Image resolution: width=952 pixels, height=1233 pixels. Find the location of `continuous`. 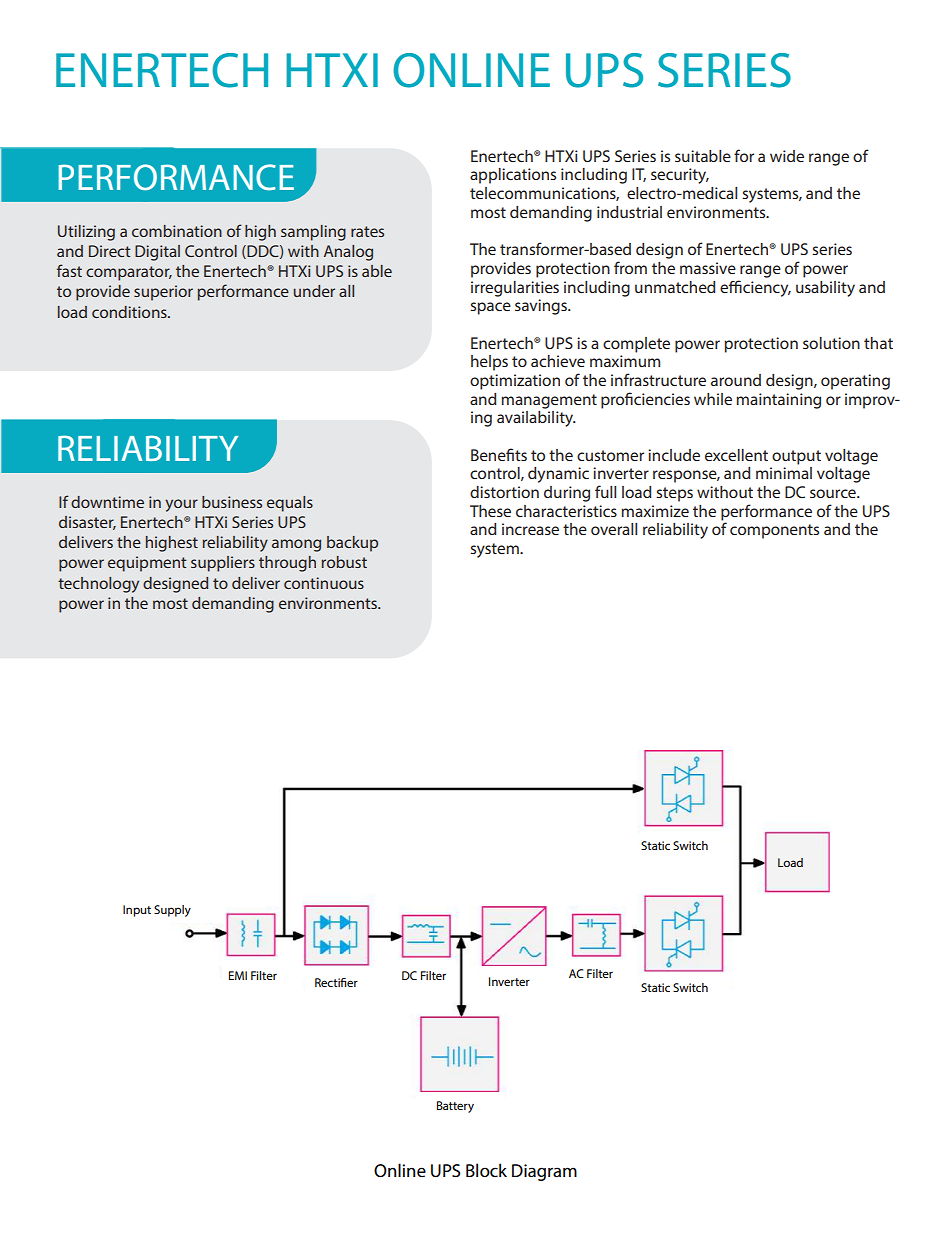

continuous is located at coordinates (324, 583).
